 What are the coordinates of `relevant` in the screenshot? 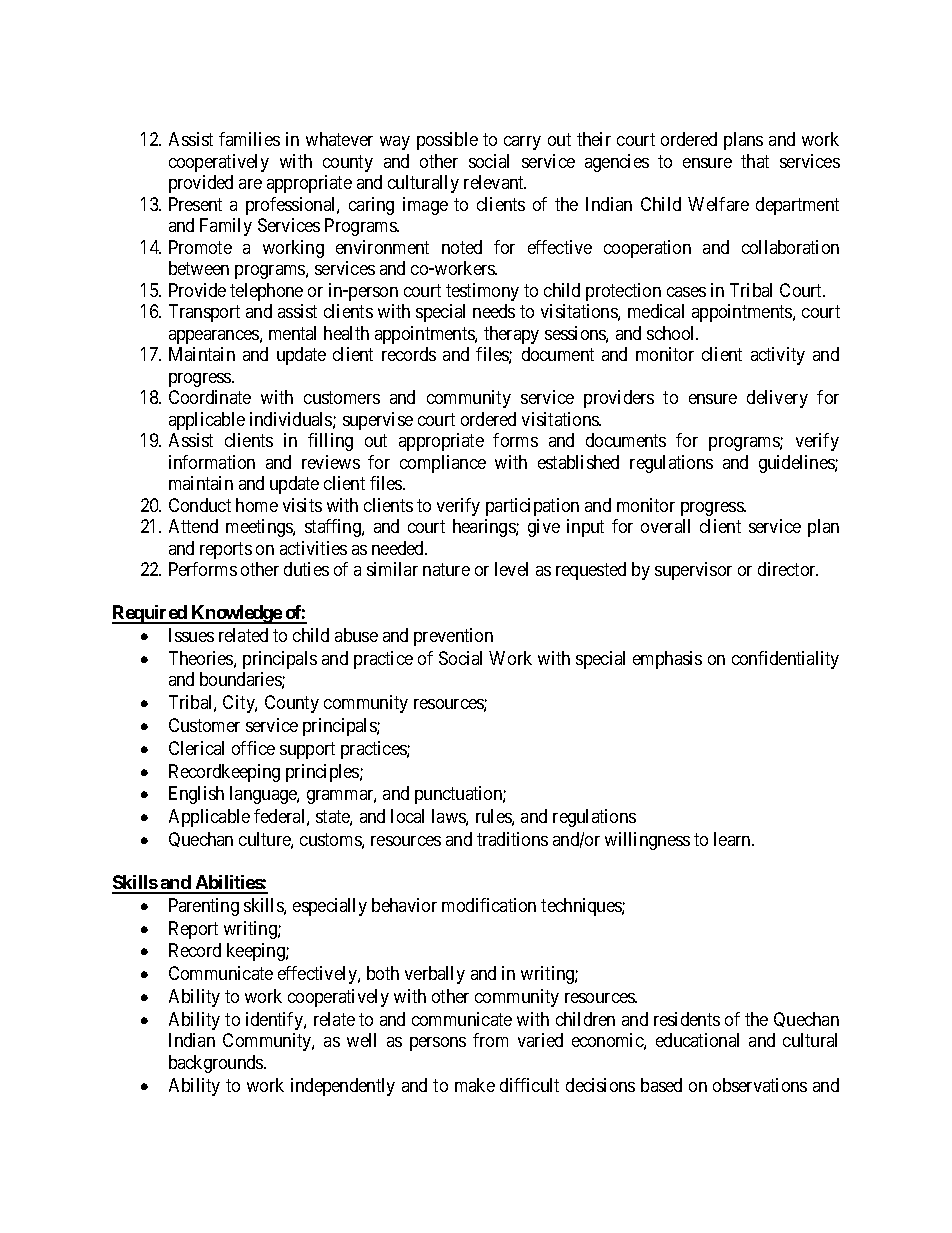 It's located at (495, 182).
